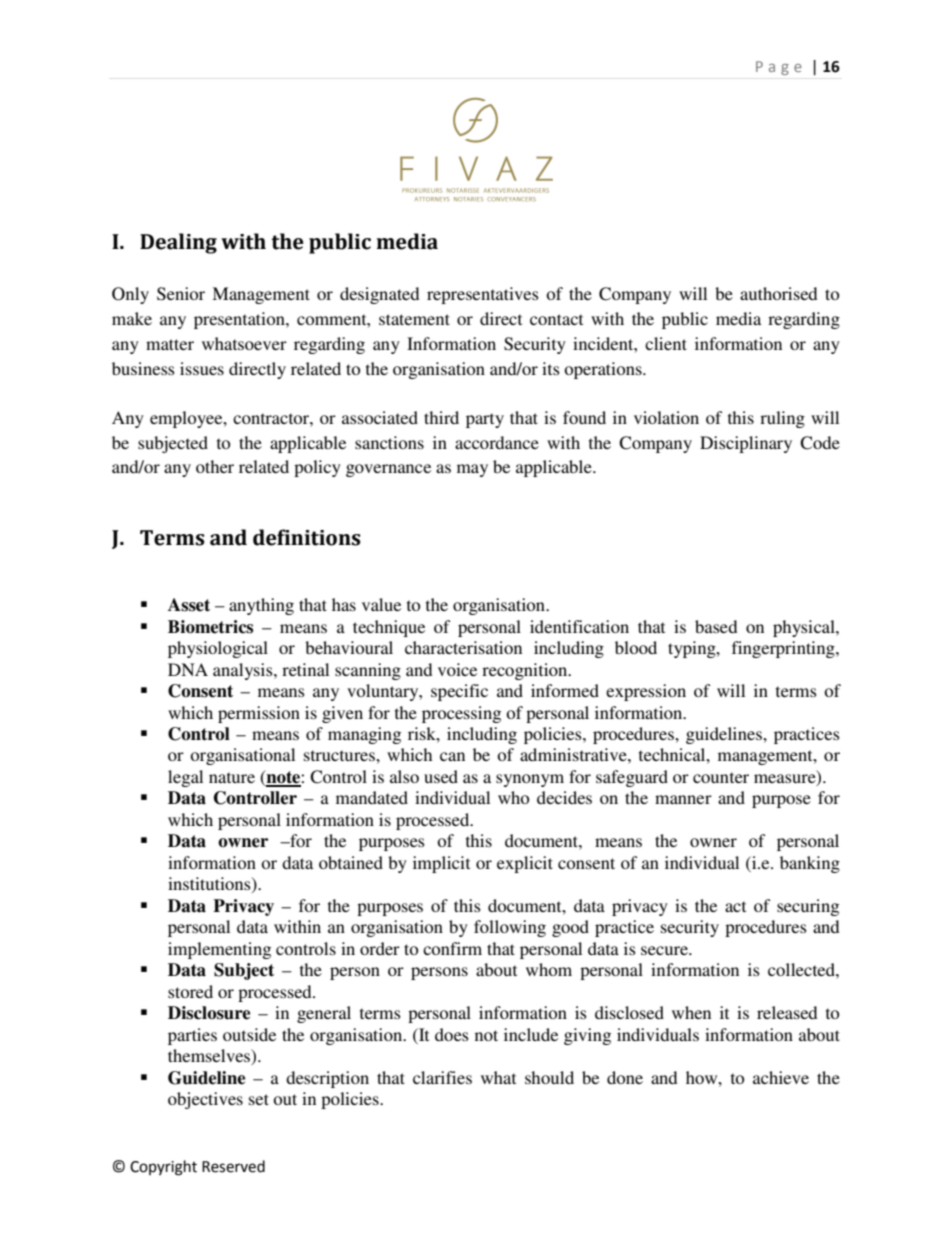  What do you see at coordinates (646, 692) in the image?
I see `expression` at bounding box center [646, 692].
